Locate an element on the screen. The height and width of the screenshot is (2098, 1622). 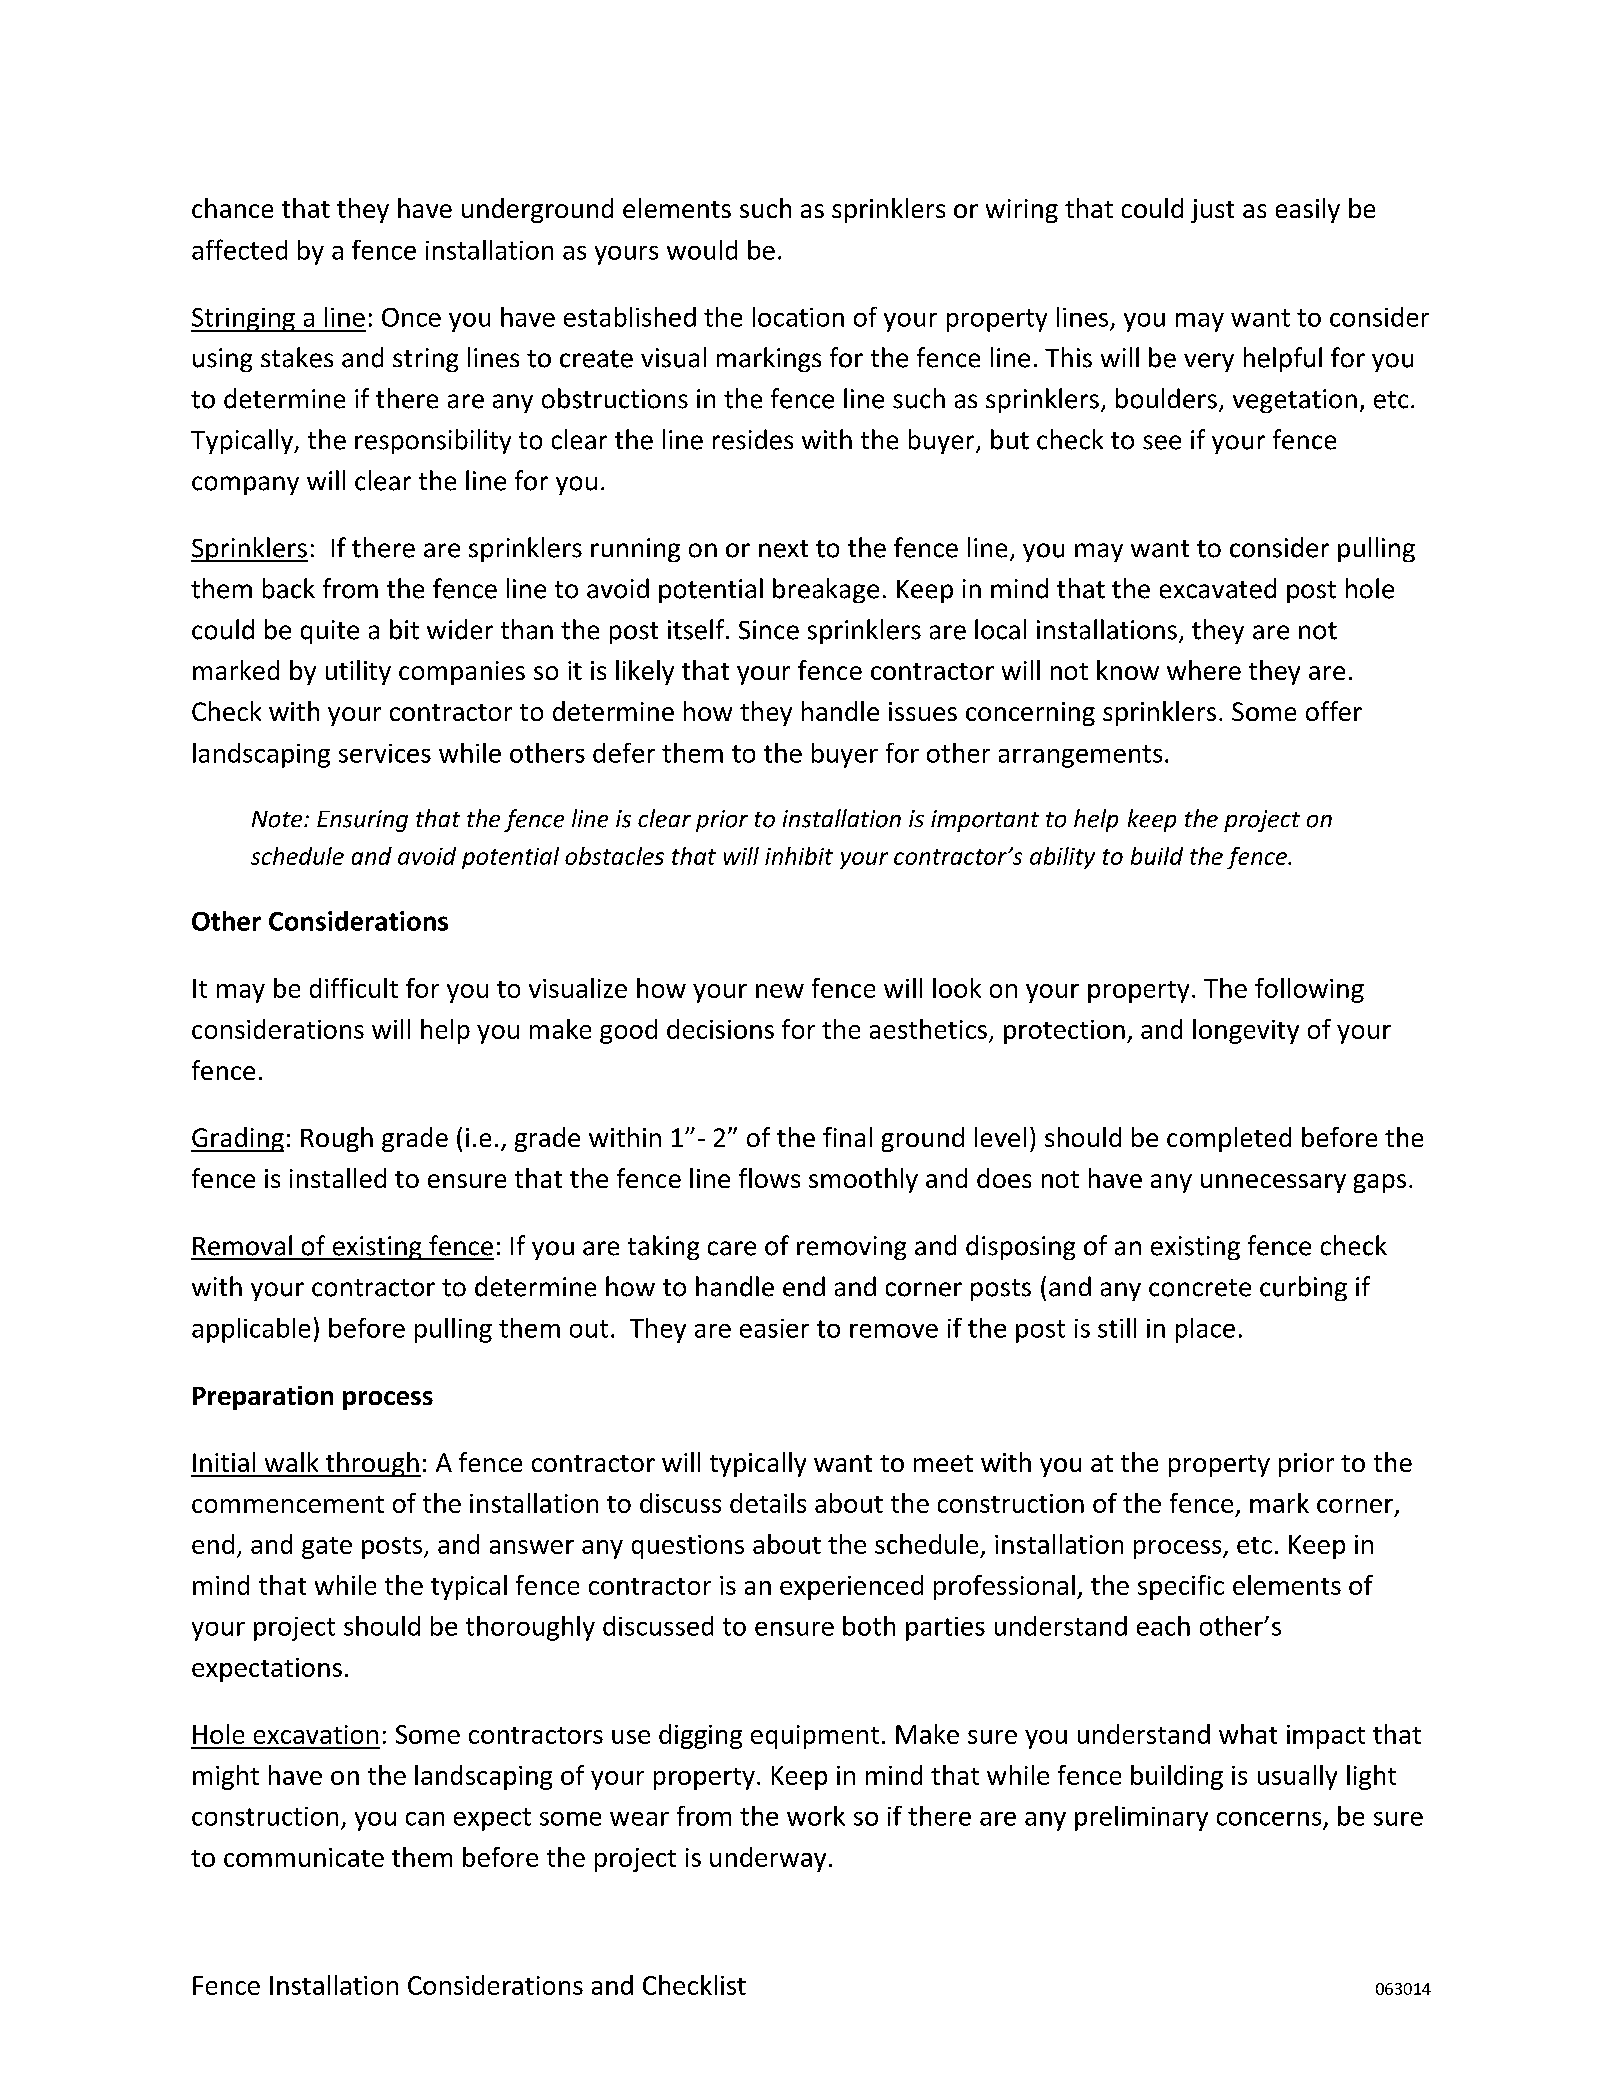
specific is located at coordinates (1181, 1587).
